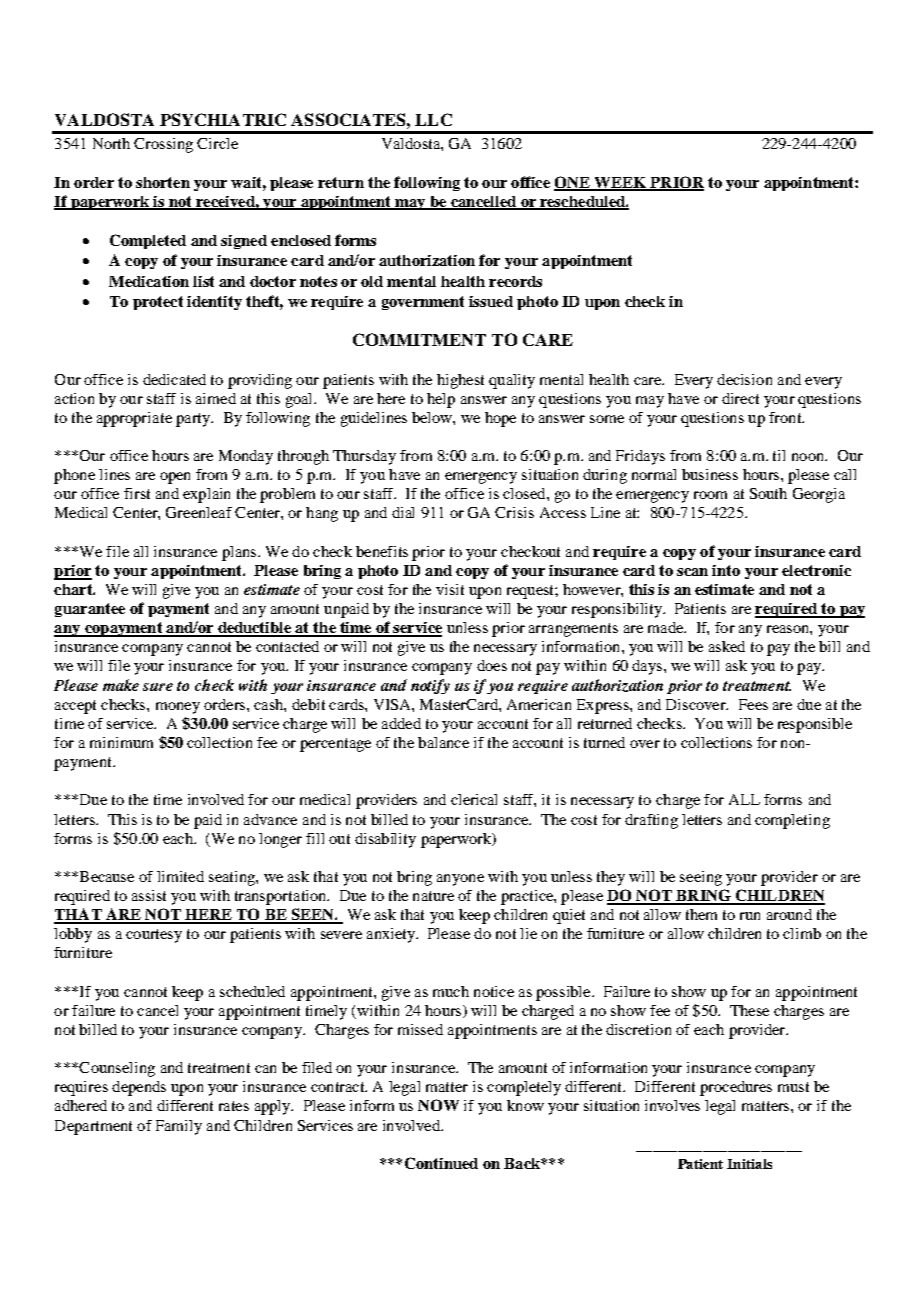 The height and width of the image is (1308, 924). I want to click on LLC, so click(433, 119).
